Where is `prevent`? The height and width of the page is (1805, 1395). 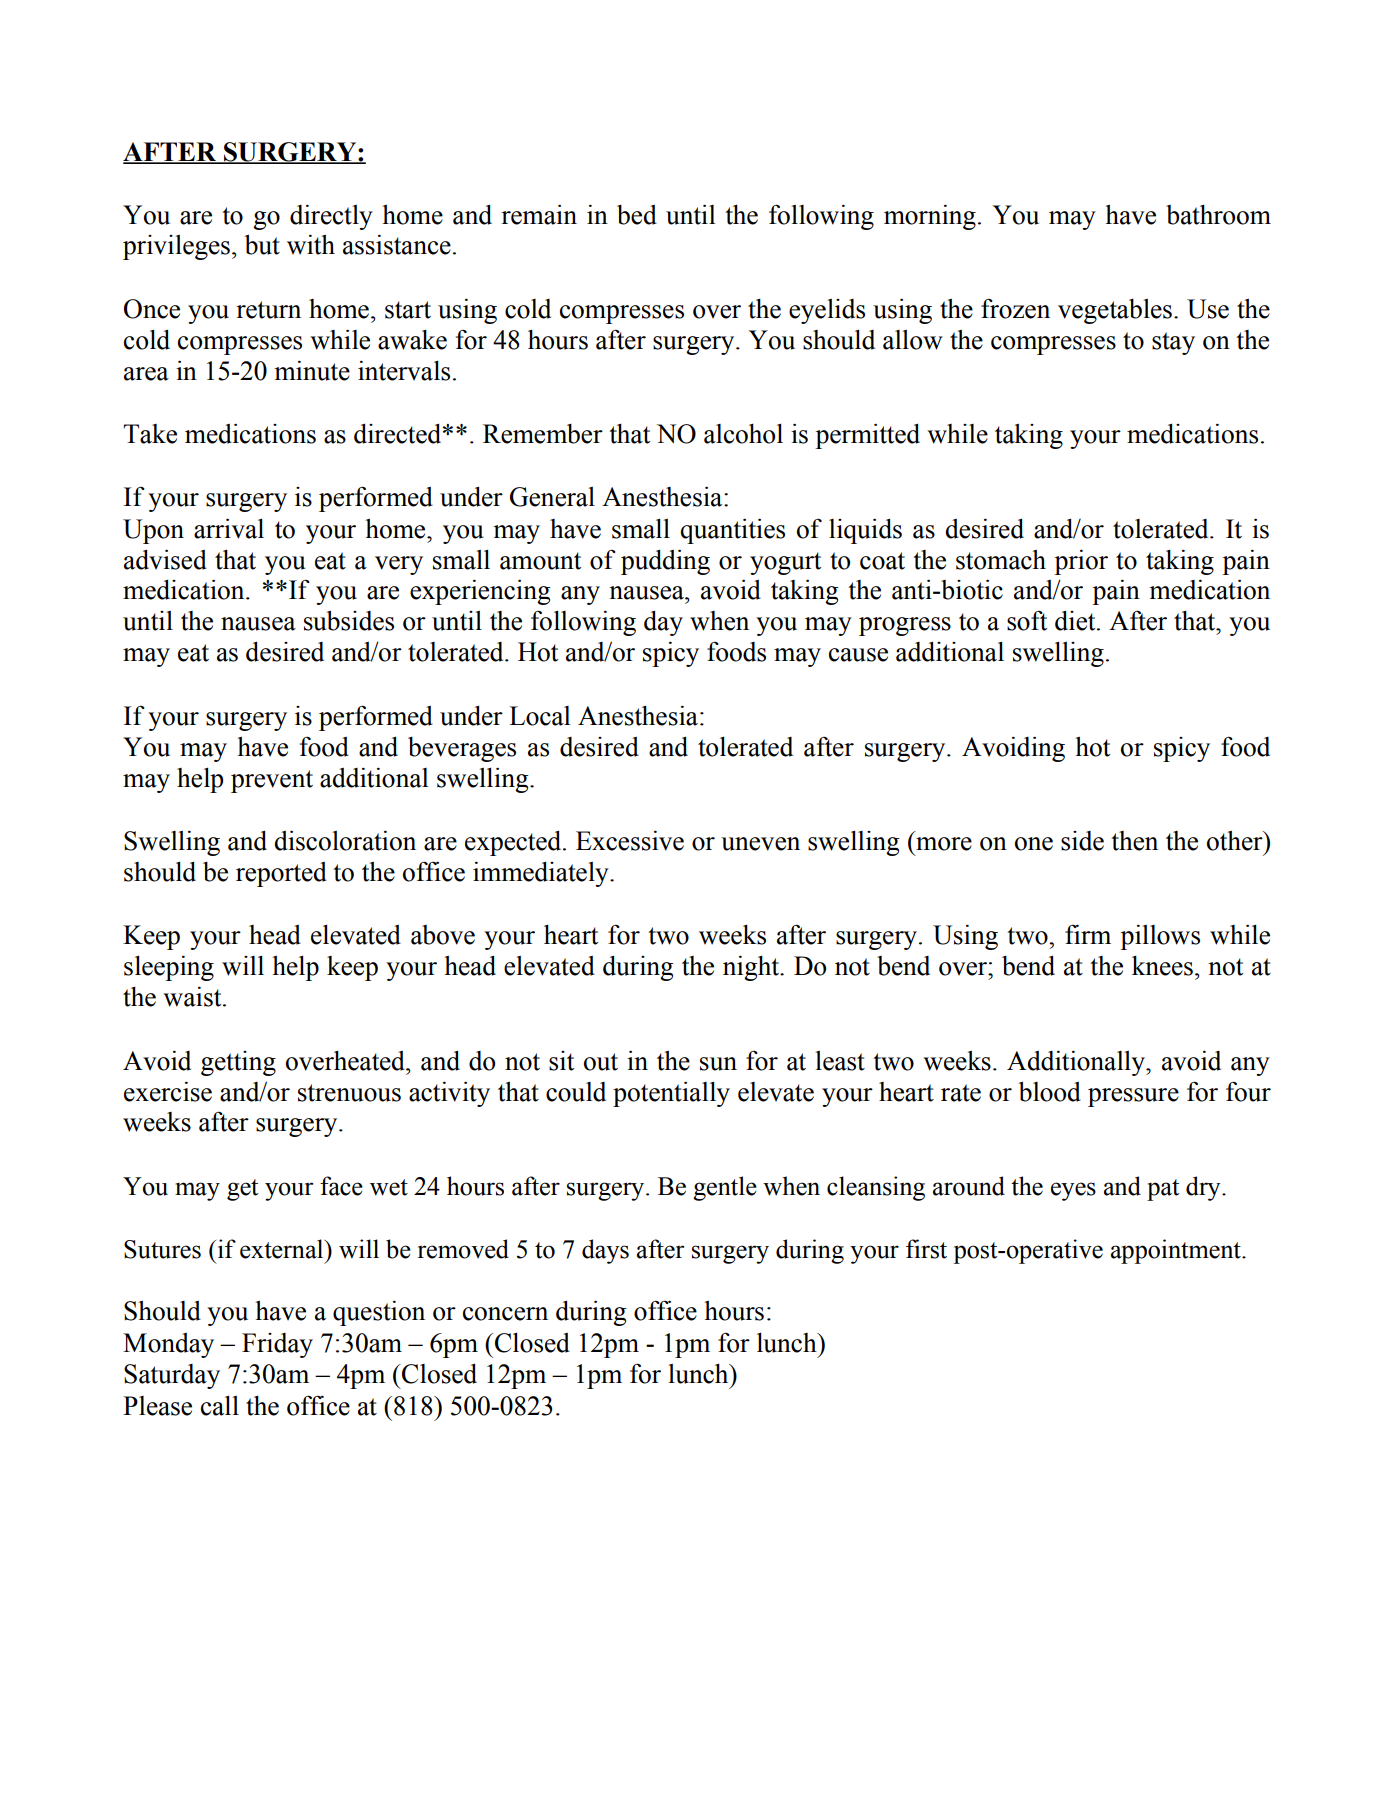
prevent is located at coordinates (272, 781).
